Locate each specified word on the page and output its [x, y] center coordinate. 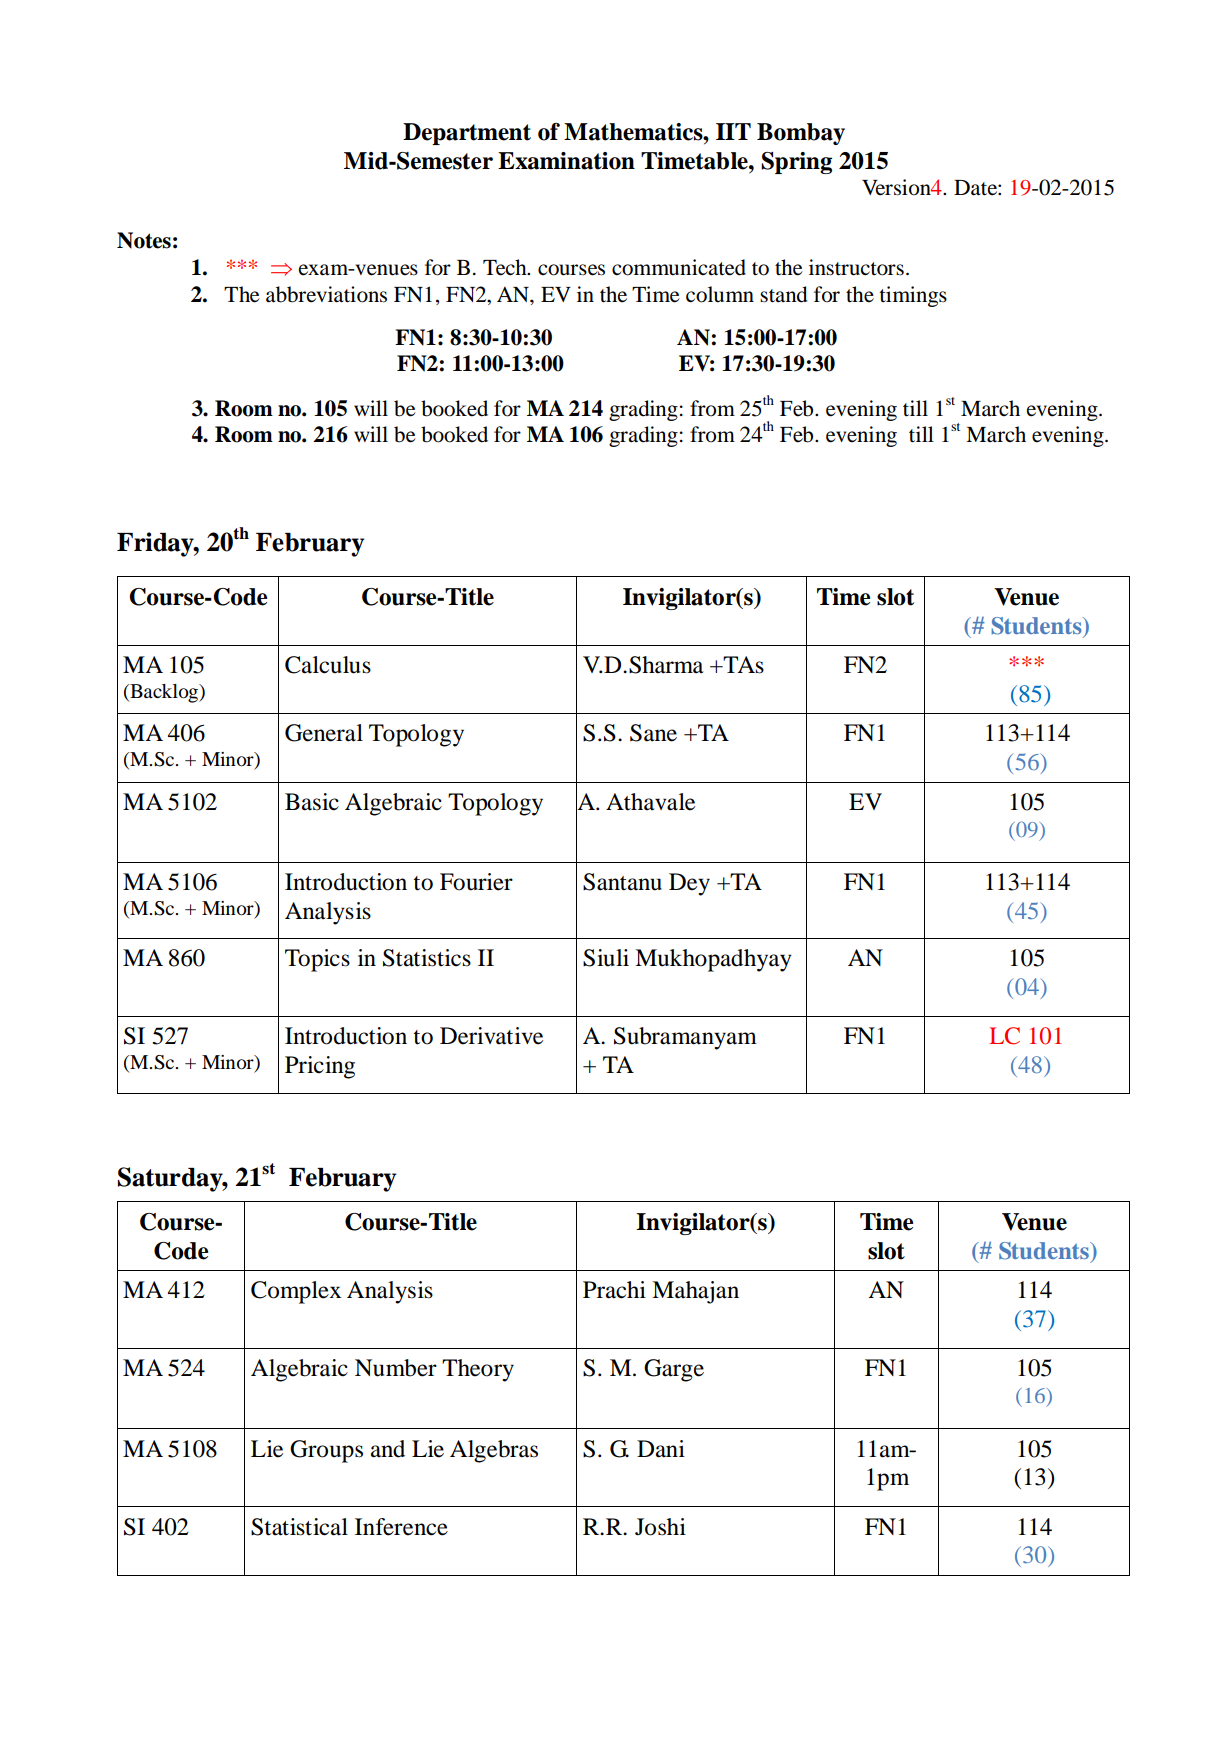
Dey [689, 884]
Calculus [328, 665]
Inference [401, 1527]
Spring [796, 163]
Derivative [491, 1036]
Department [467, 134]
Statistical [299, 1527]
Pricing [320, 1067]
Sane [653, 733]
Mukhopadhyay [713, 960]
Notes [144, 240]
